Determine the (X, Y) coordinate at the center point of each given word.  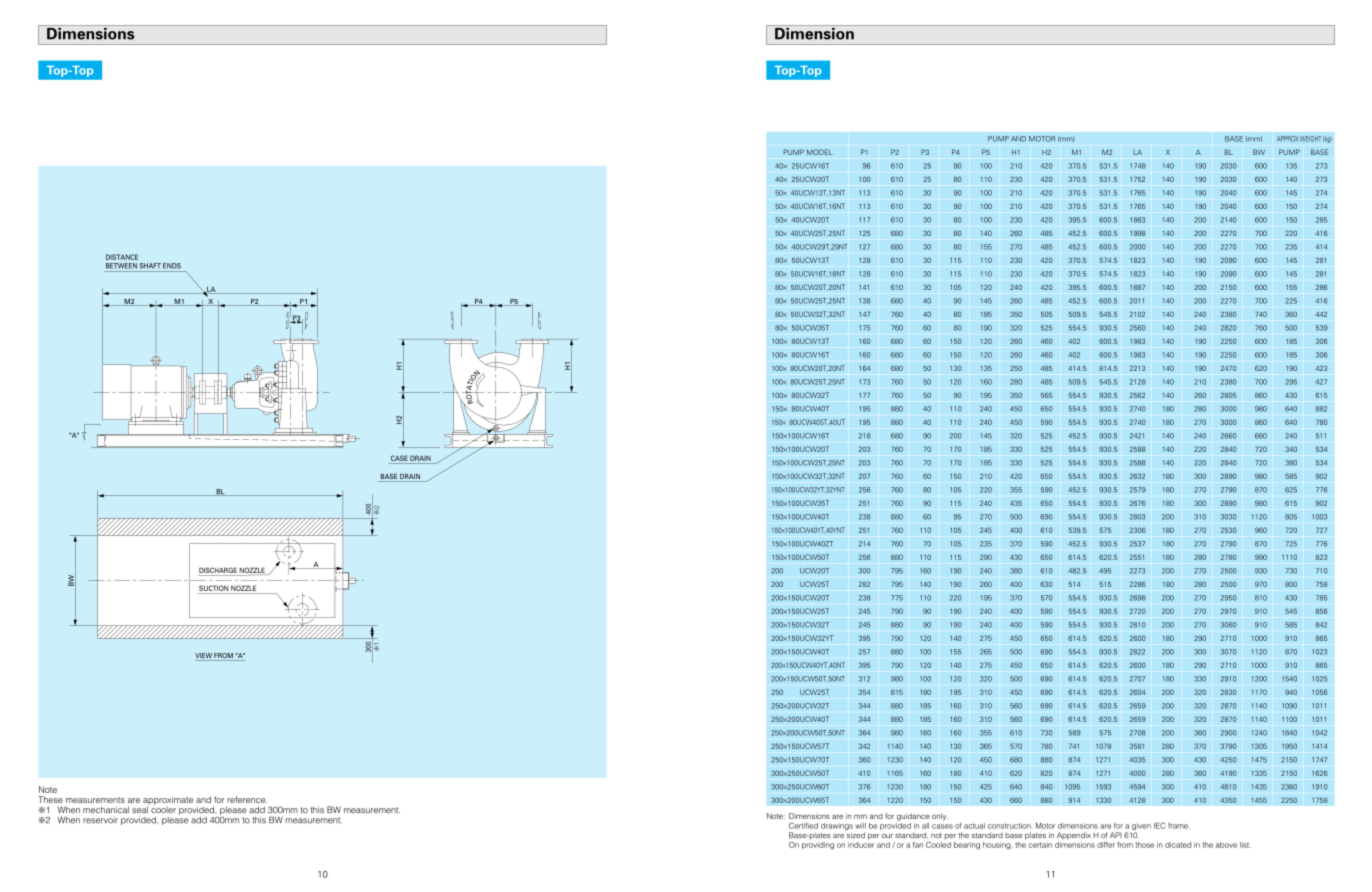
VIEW (204, 657)
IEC (1159, 825)
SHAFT (150, 266)
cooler (162, 808)
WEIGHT (1310, 139)
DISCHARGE (218, 571)
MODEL (819, 152)
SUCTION (214, 588)
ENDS (172, 266)
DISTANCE (122, 257)
